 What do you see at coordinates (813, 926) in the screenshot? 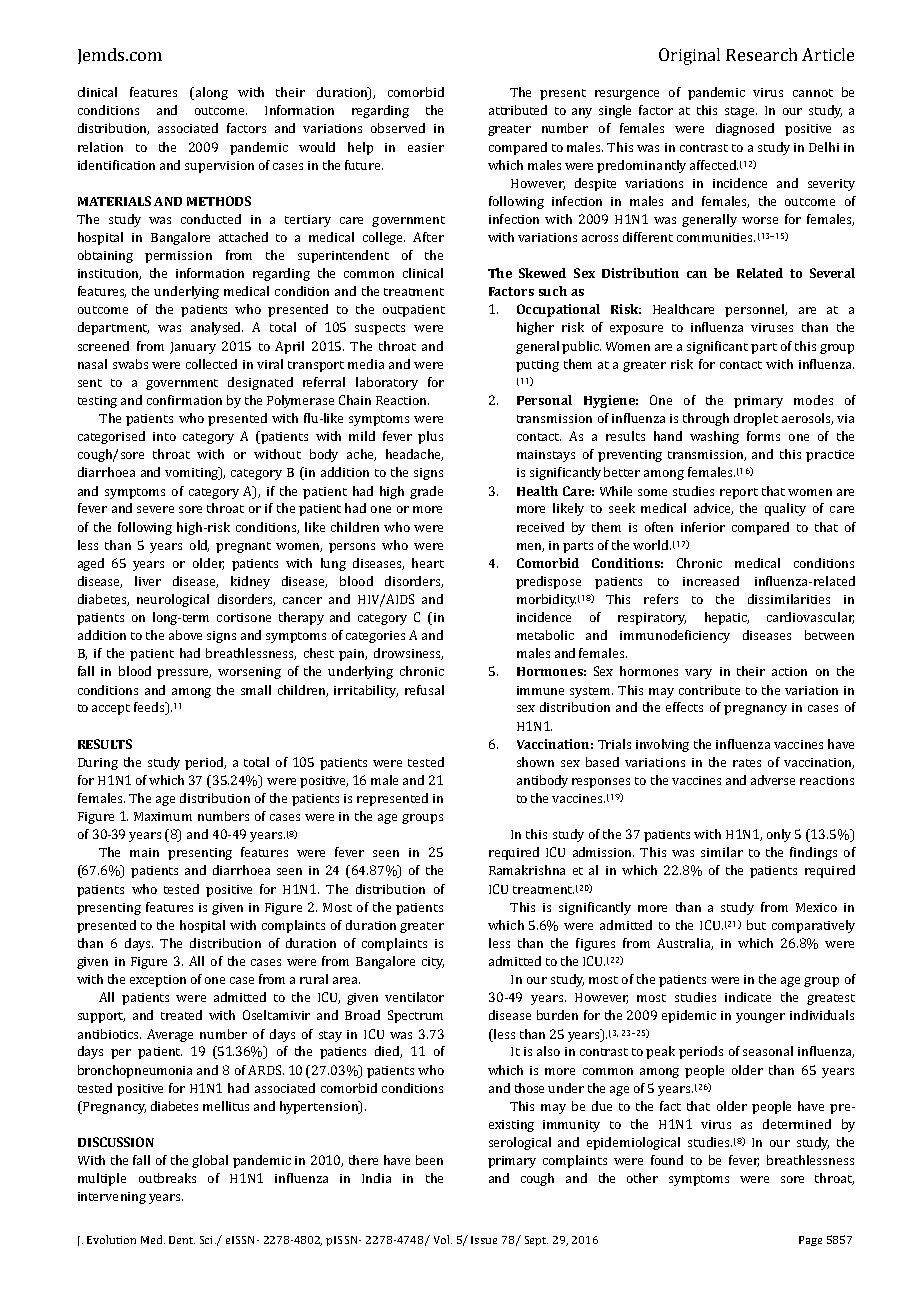
I see `comparatively` at bounding box center [813, 926].
